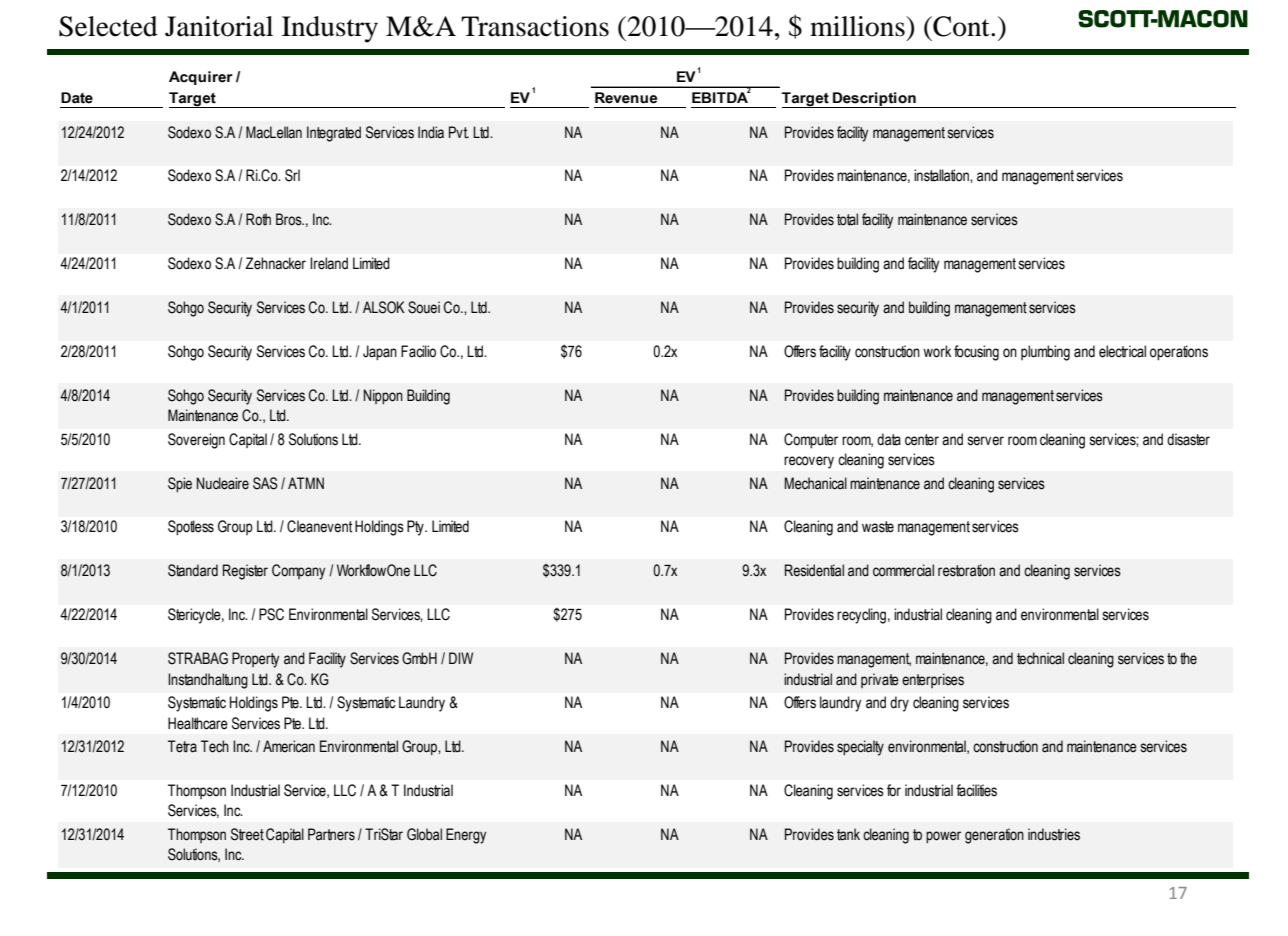  What do you see at coordinates (961, 26) in the document?
I see `Cont` at bounding box center [961, 26].
